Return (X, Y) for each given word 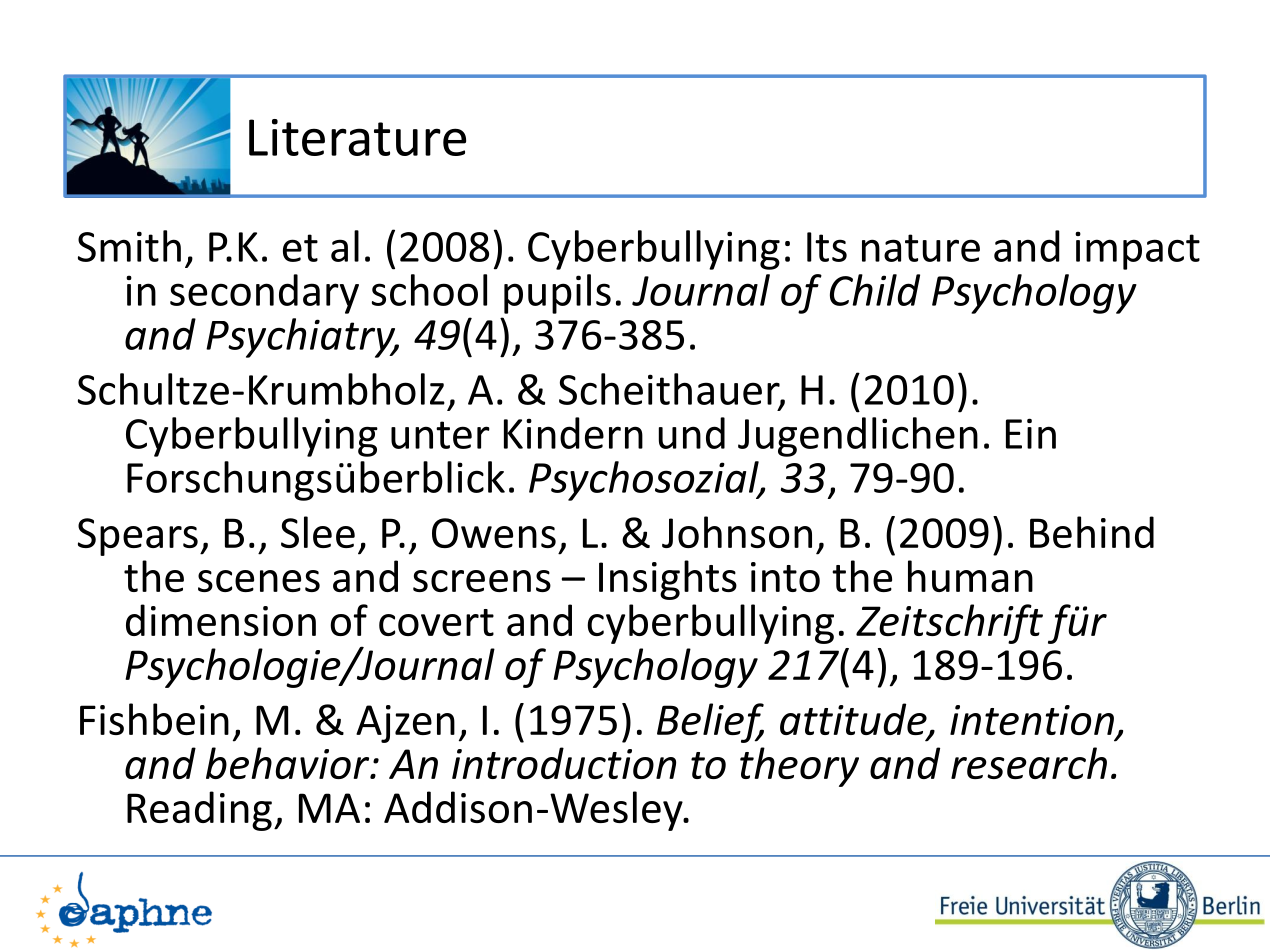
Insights (668, 580)
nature (921, 248)
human (970, 576)
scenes (259, 581)
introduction (564, 763)
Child (875, 290)
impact (1137, 250)
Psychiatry (302, 338)
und (692, 433)
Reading (199, 811)
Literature (357, 137)
